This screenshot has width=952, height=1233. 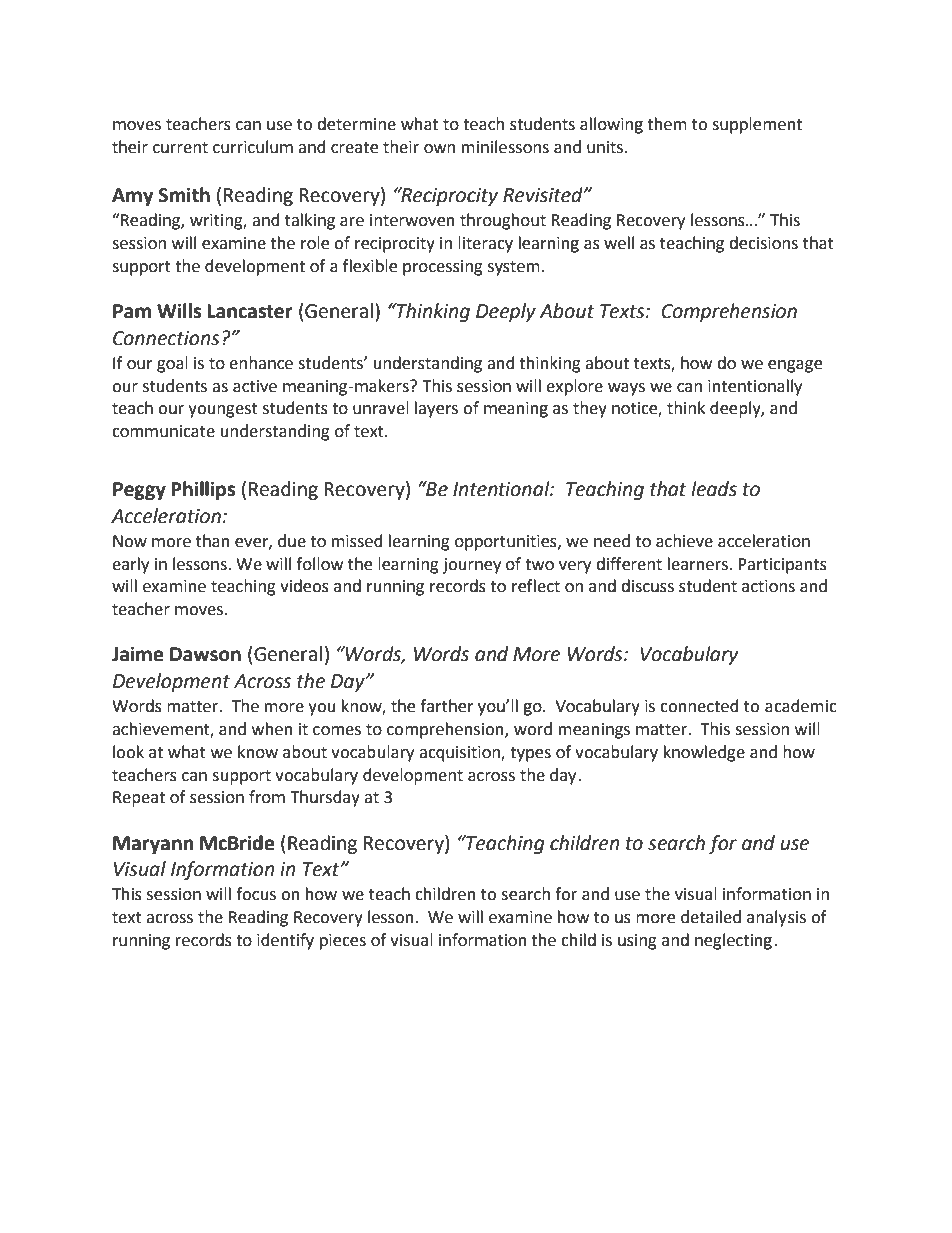 What do you see at coordinates (436, 409) in the screenshot?
I see `layers` at bounding box center [436, 409].
